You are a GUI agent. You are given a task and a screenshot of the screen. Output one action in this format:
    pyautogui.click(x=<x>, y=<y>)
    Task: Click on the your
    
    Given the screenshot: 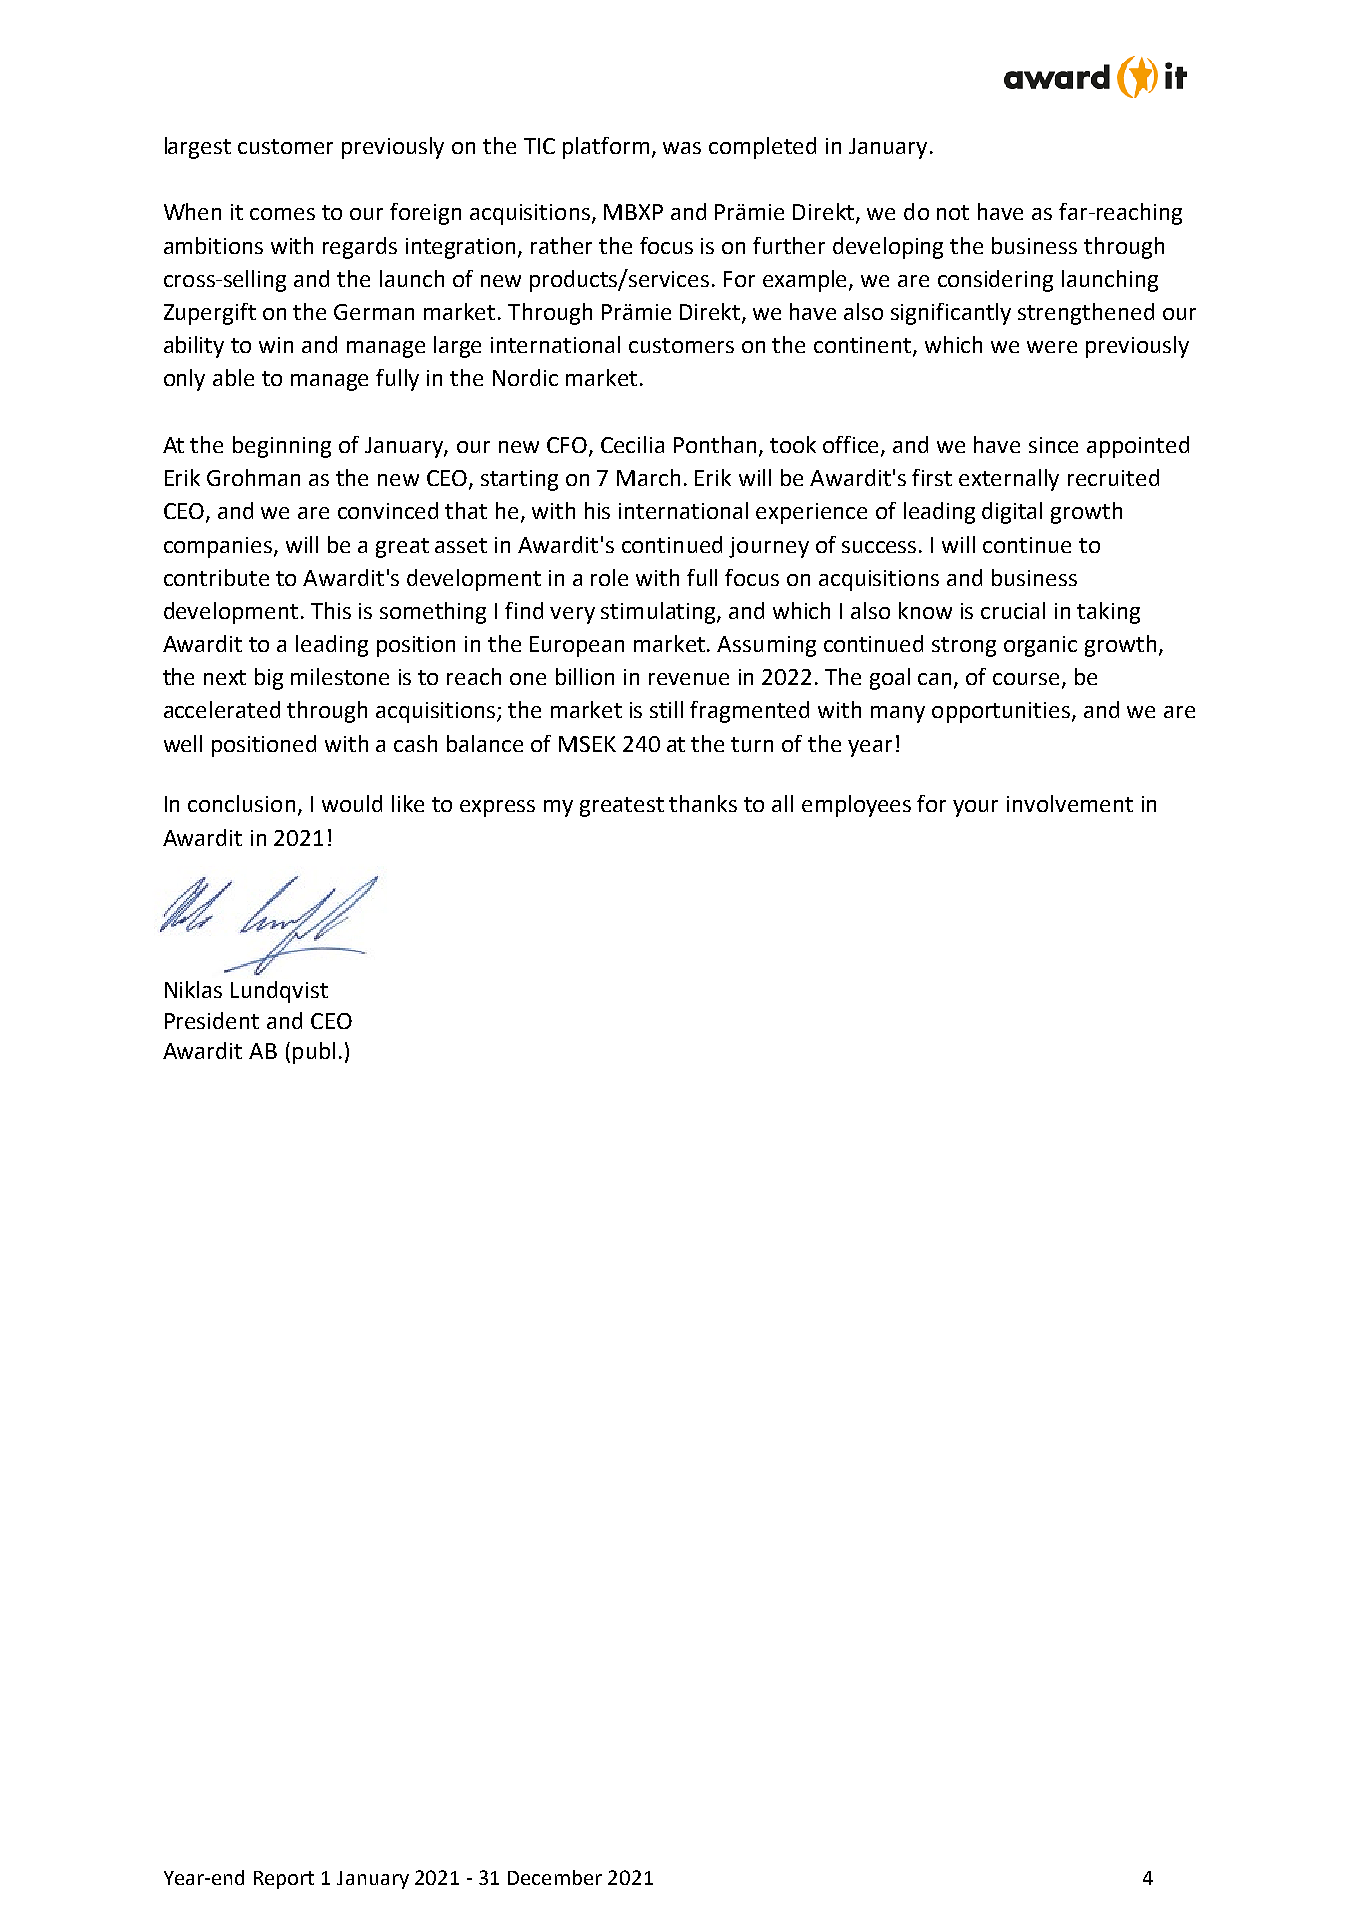 What is the action you would take?
    pyautogui.click(x=975, y=808)
